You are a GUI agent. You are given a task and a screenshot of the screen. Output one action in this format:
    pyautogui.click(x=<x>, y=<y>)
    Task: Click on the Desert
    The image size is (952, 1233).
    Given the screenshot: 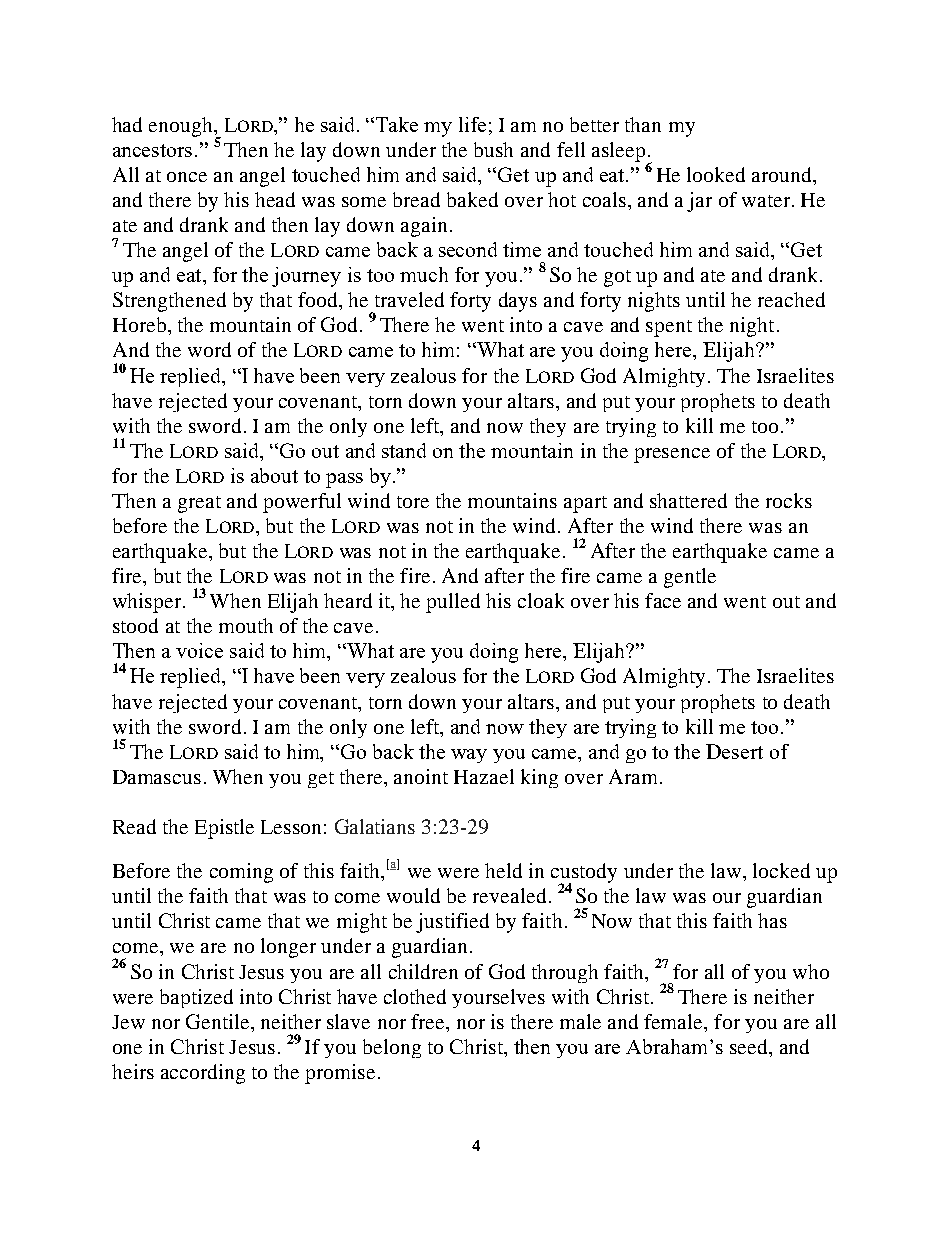 What is the action you would take?
    pyautogui.click(x=734, y=751)
